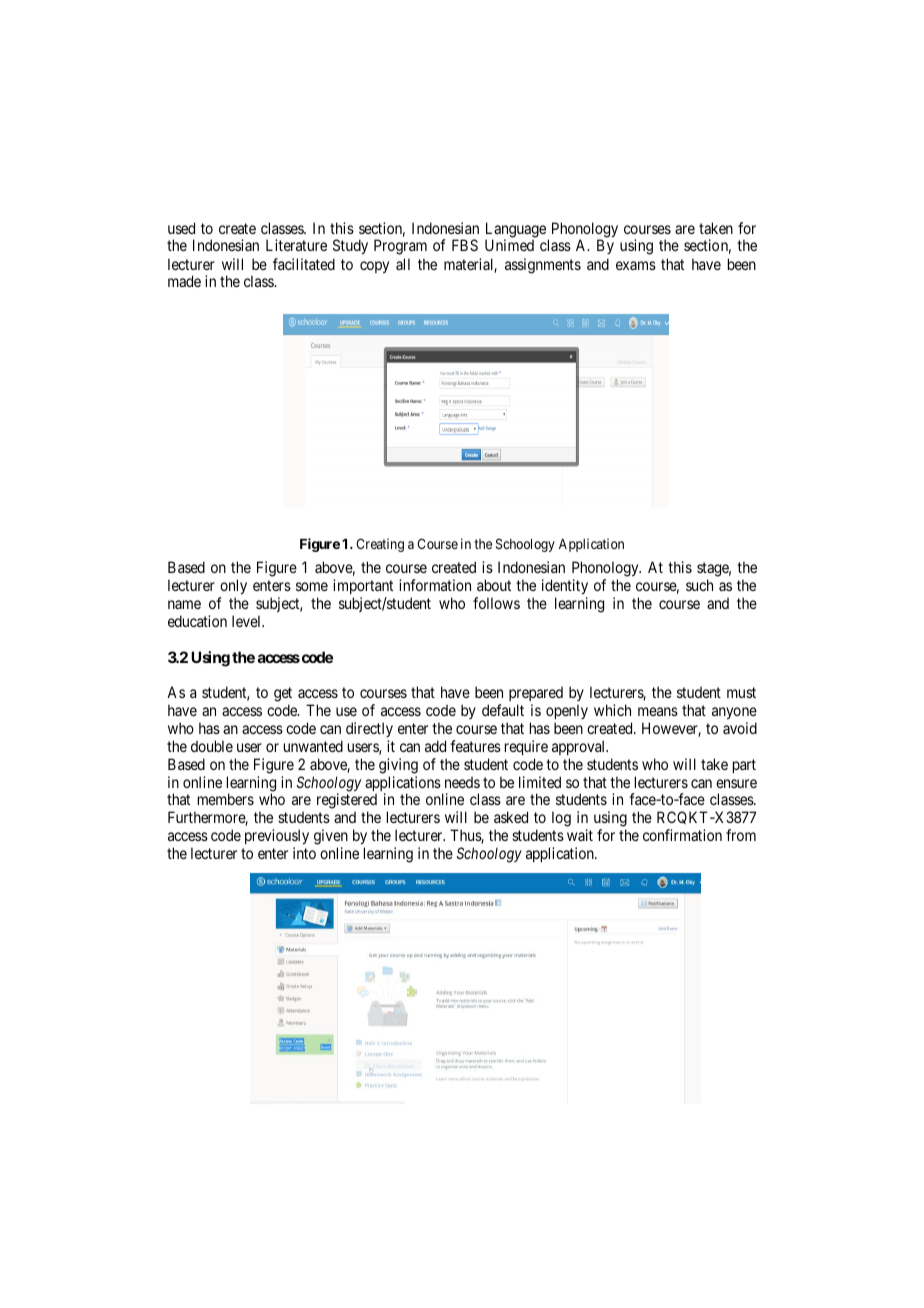 This screenshot has height=1308, width=924. What do you see at coordinates (682, 835) in the screenshot?
I see `confirmation` at bounding box center [682, 835].
